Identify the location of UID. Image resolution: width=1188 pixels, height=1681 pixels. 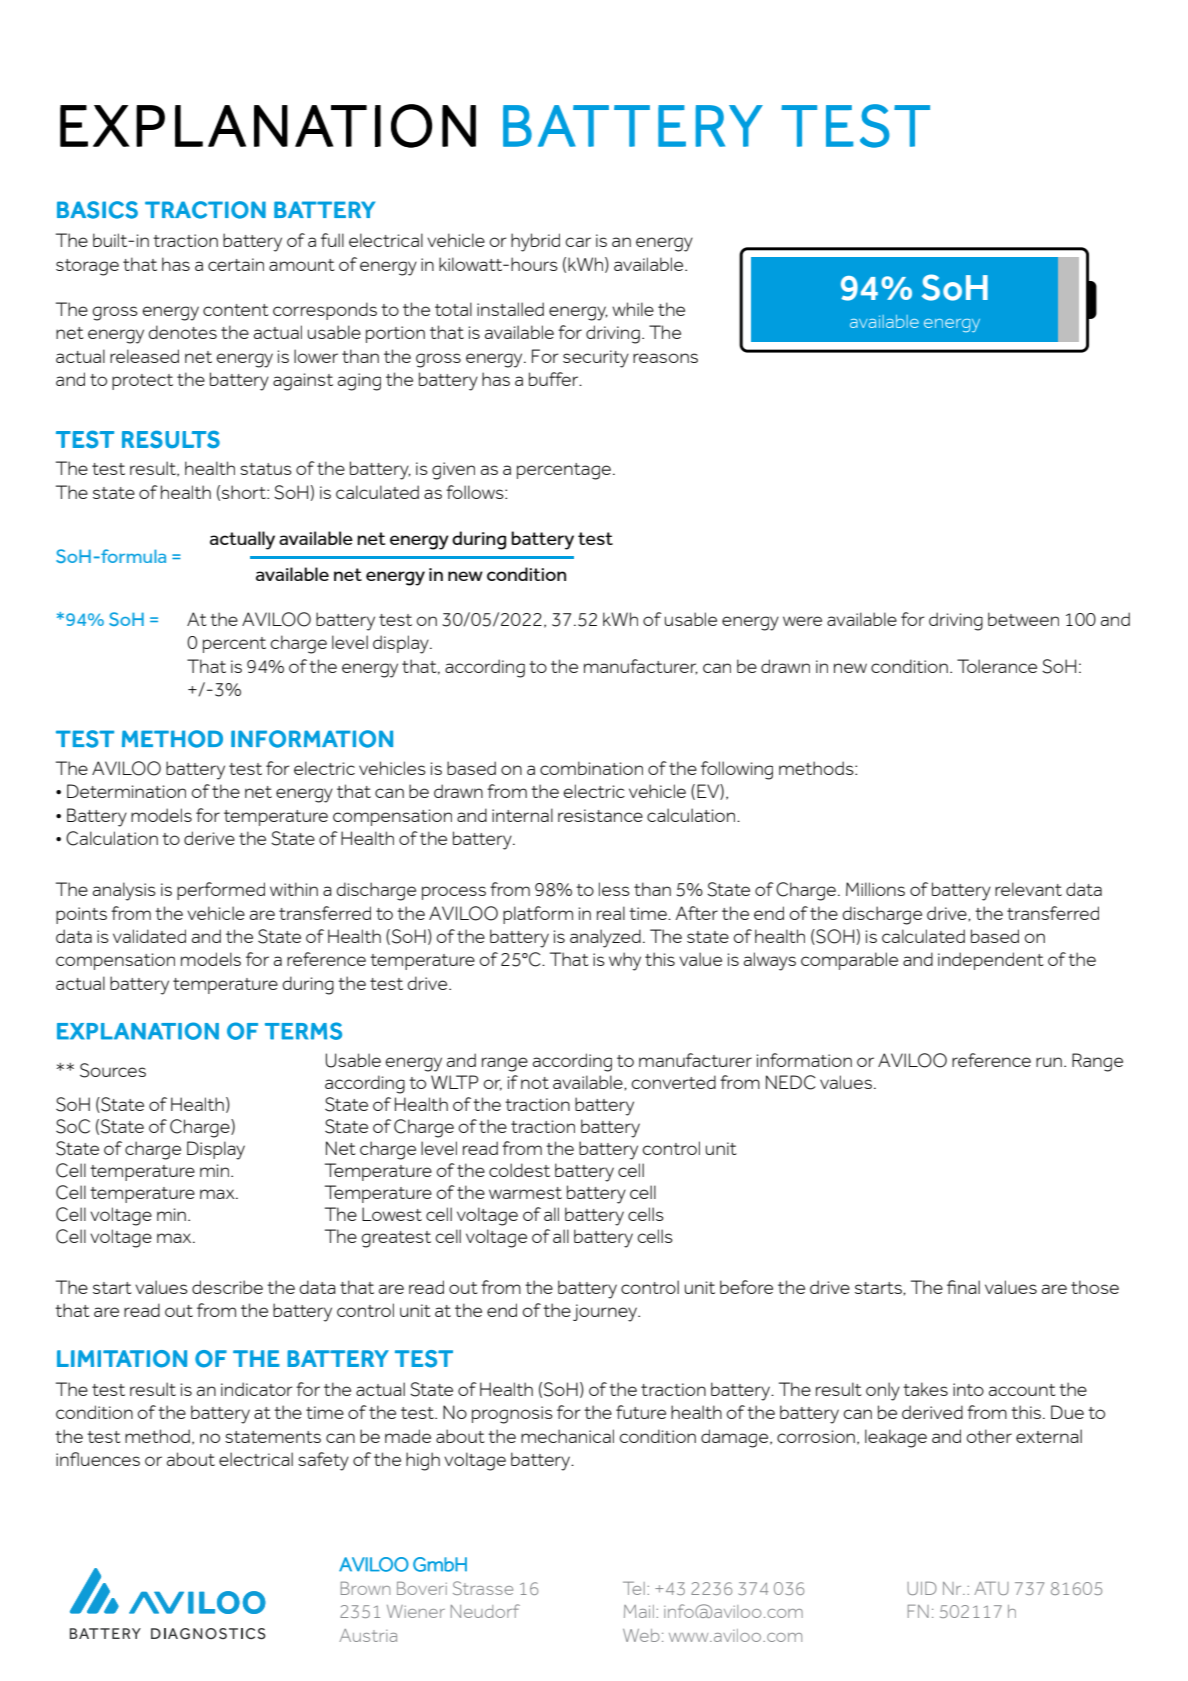
(922, 1588).
